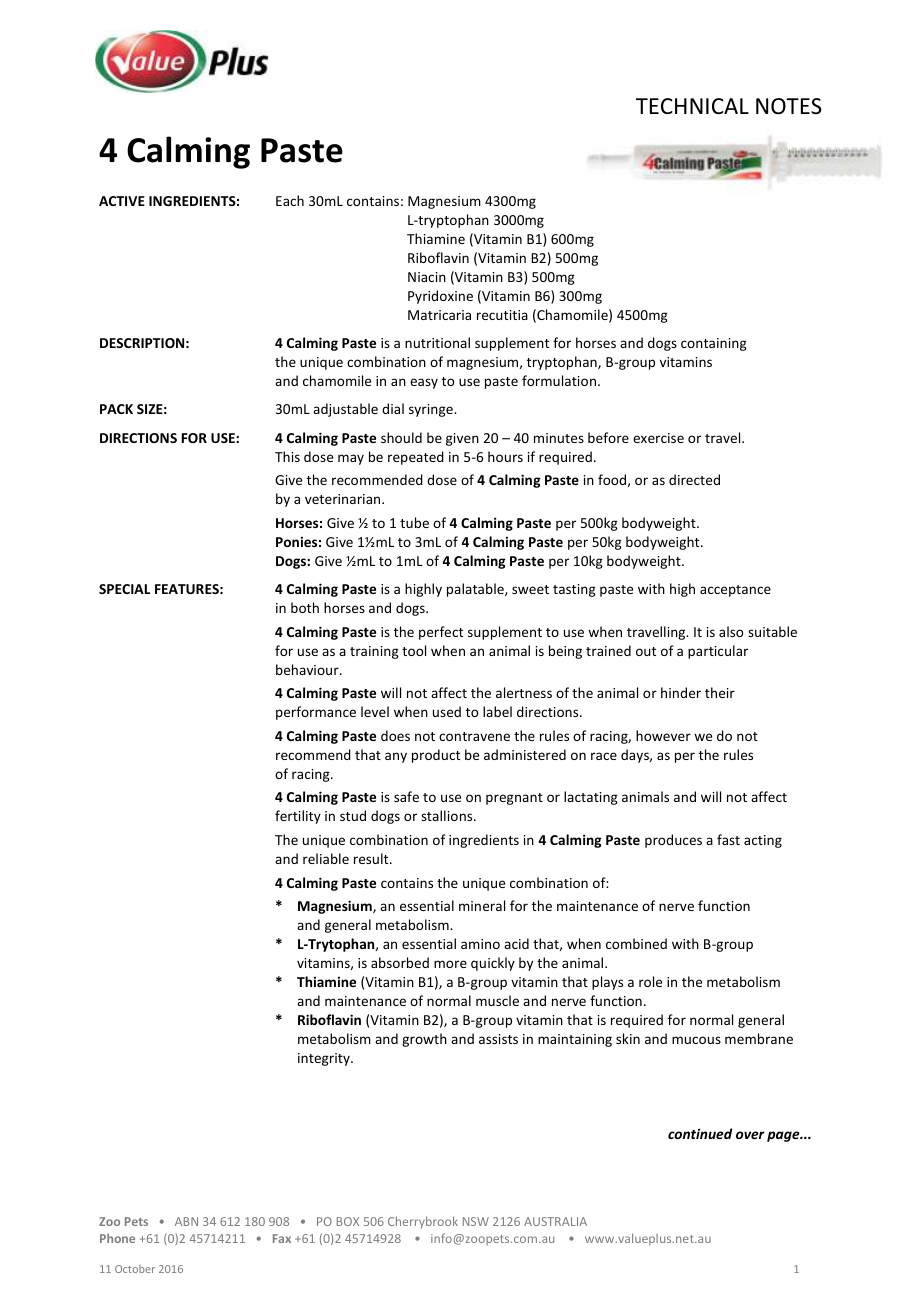  I want to click on ACTIVE, so click(122, 201).
